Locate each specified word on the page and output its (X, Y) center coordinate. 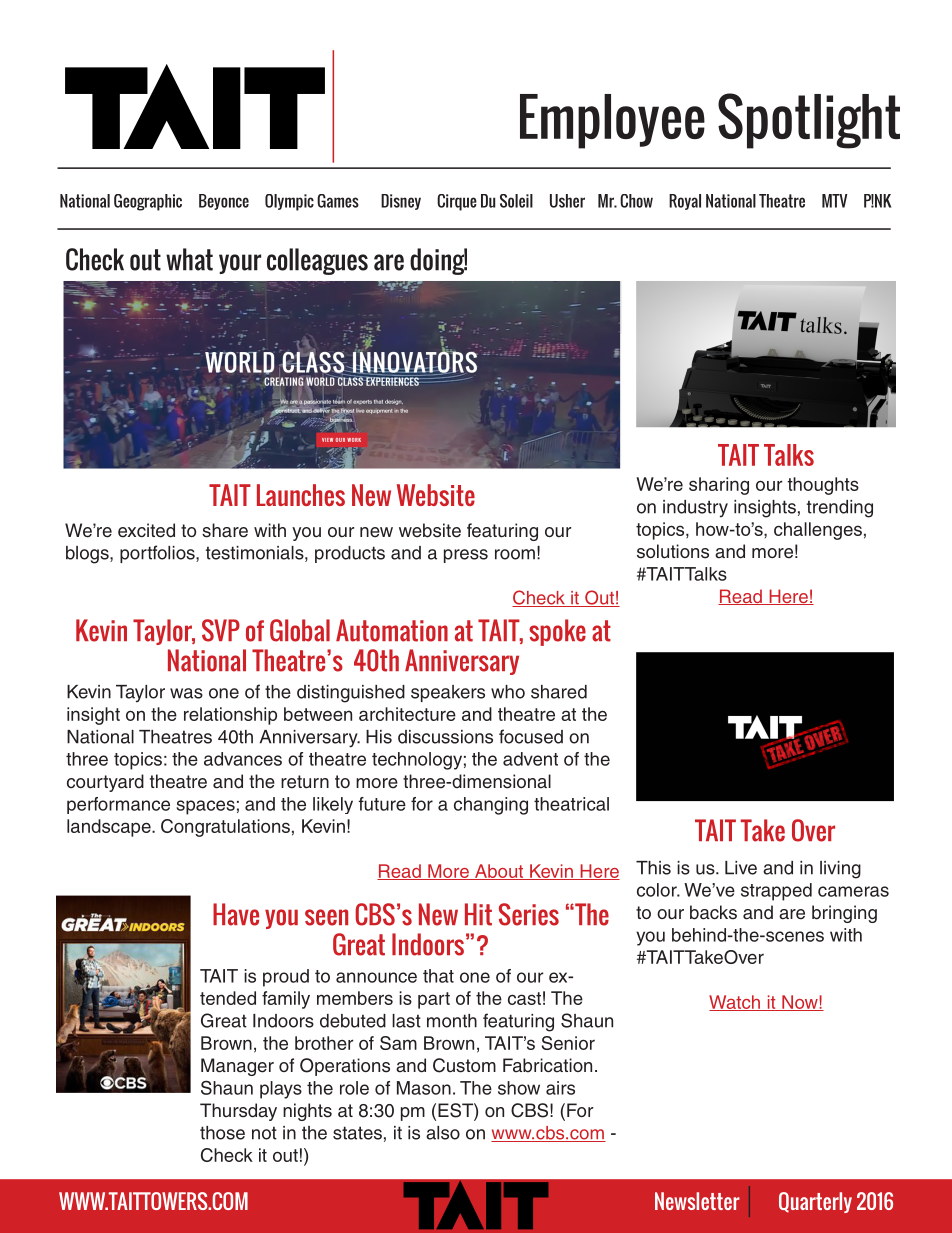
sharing (719, 486)
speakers (448, 693)
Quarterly (815, 1202)
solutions (673, 551)
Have (236, 914)
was (186, 693)
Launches (301, 495)
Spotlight (809, 121)
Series (529, 914)
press (466, 556)
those (222, 1133)
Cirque (457, 202)
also (443, 1133)
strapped (776, 892)
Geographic (148, 202)
